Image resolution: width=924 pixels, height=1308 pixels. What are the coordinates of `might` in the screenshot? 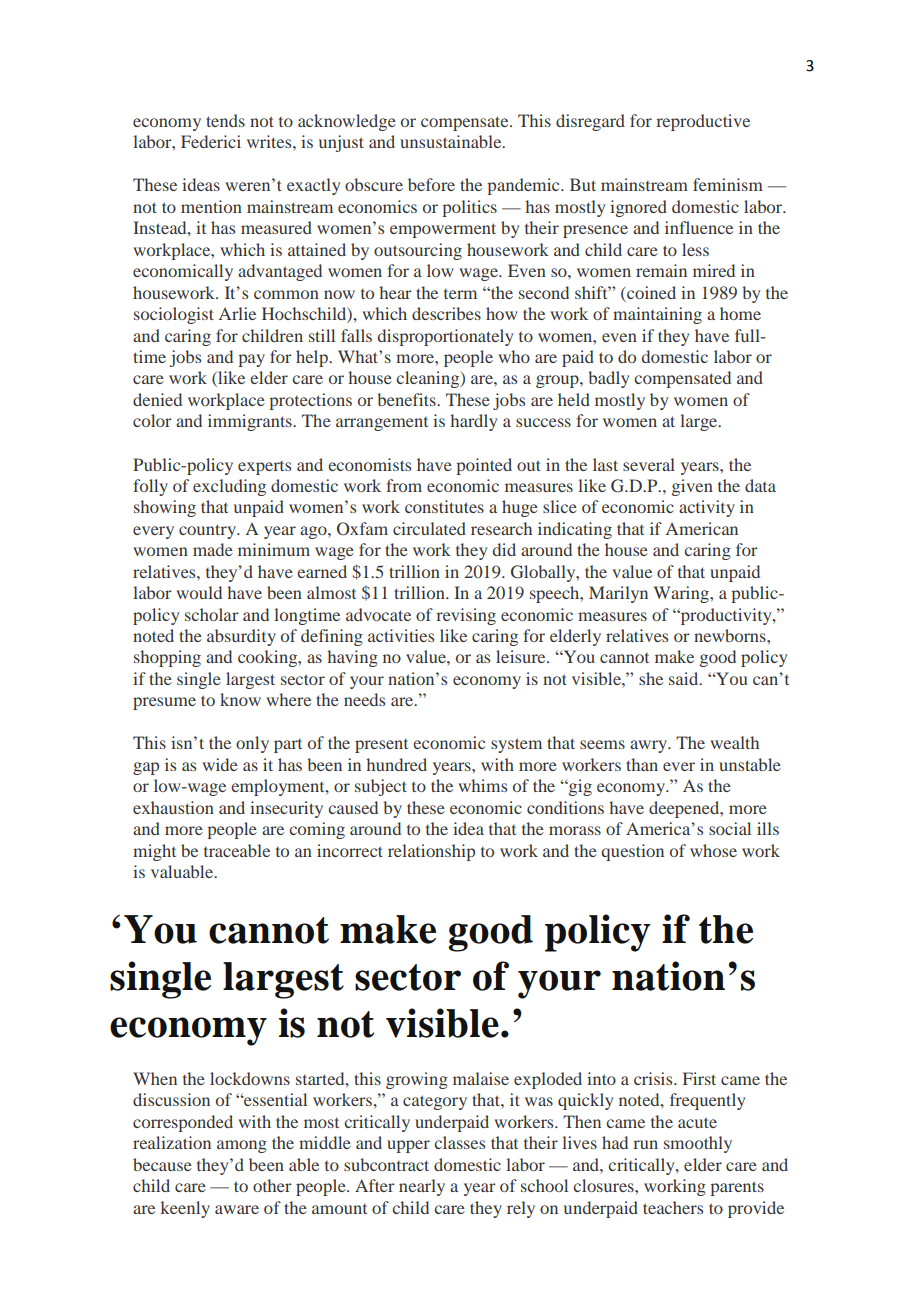 It's located at (154, 852).
